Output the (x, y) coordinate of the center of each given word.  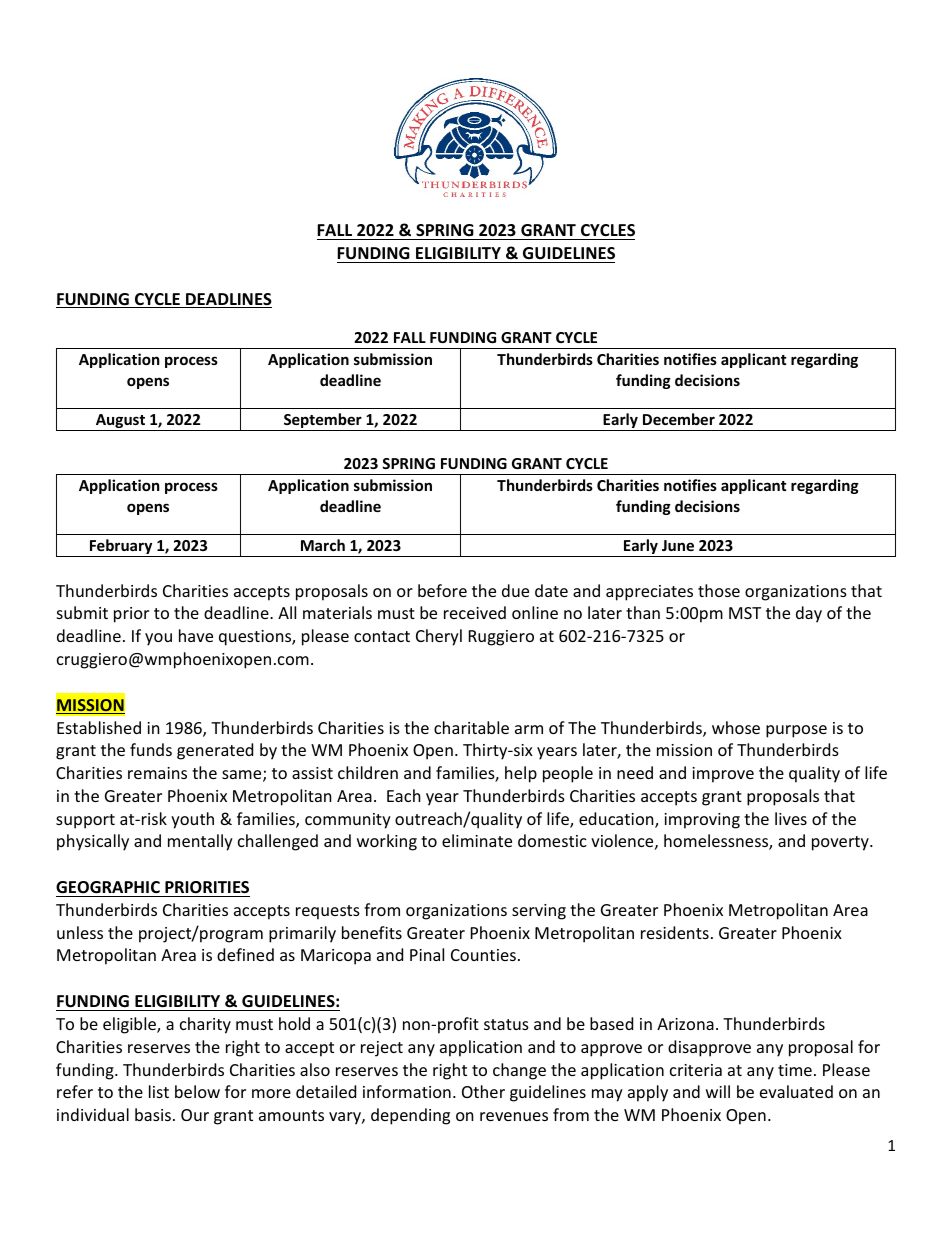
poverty (841, 843)
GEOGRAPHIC (108, 887)
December (679, 419)
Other (483, 1091)
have (196, 635)
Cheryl (439, 637)
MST (745, 613)
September (323, 422)
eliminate (477, 840)
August (120, 422)
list (159, 1091)
